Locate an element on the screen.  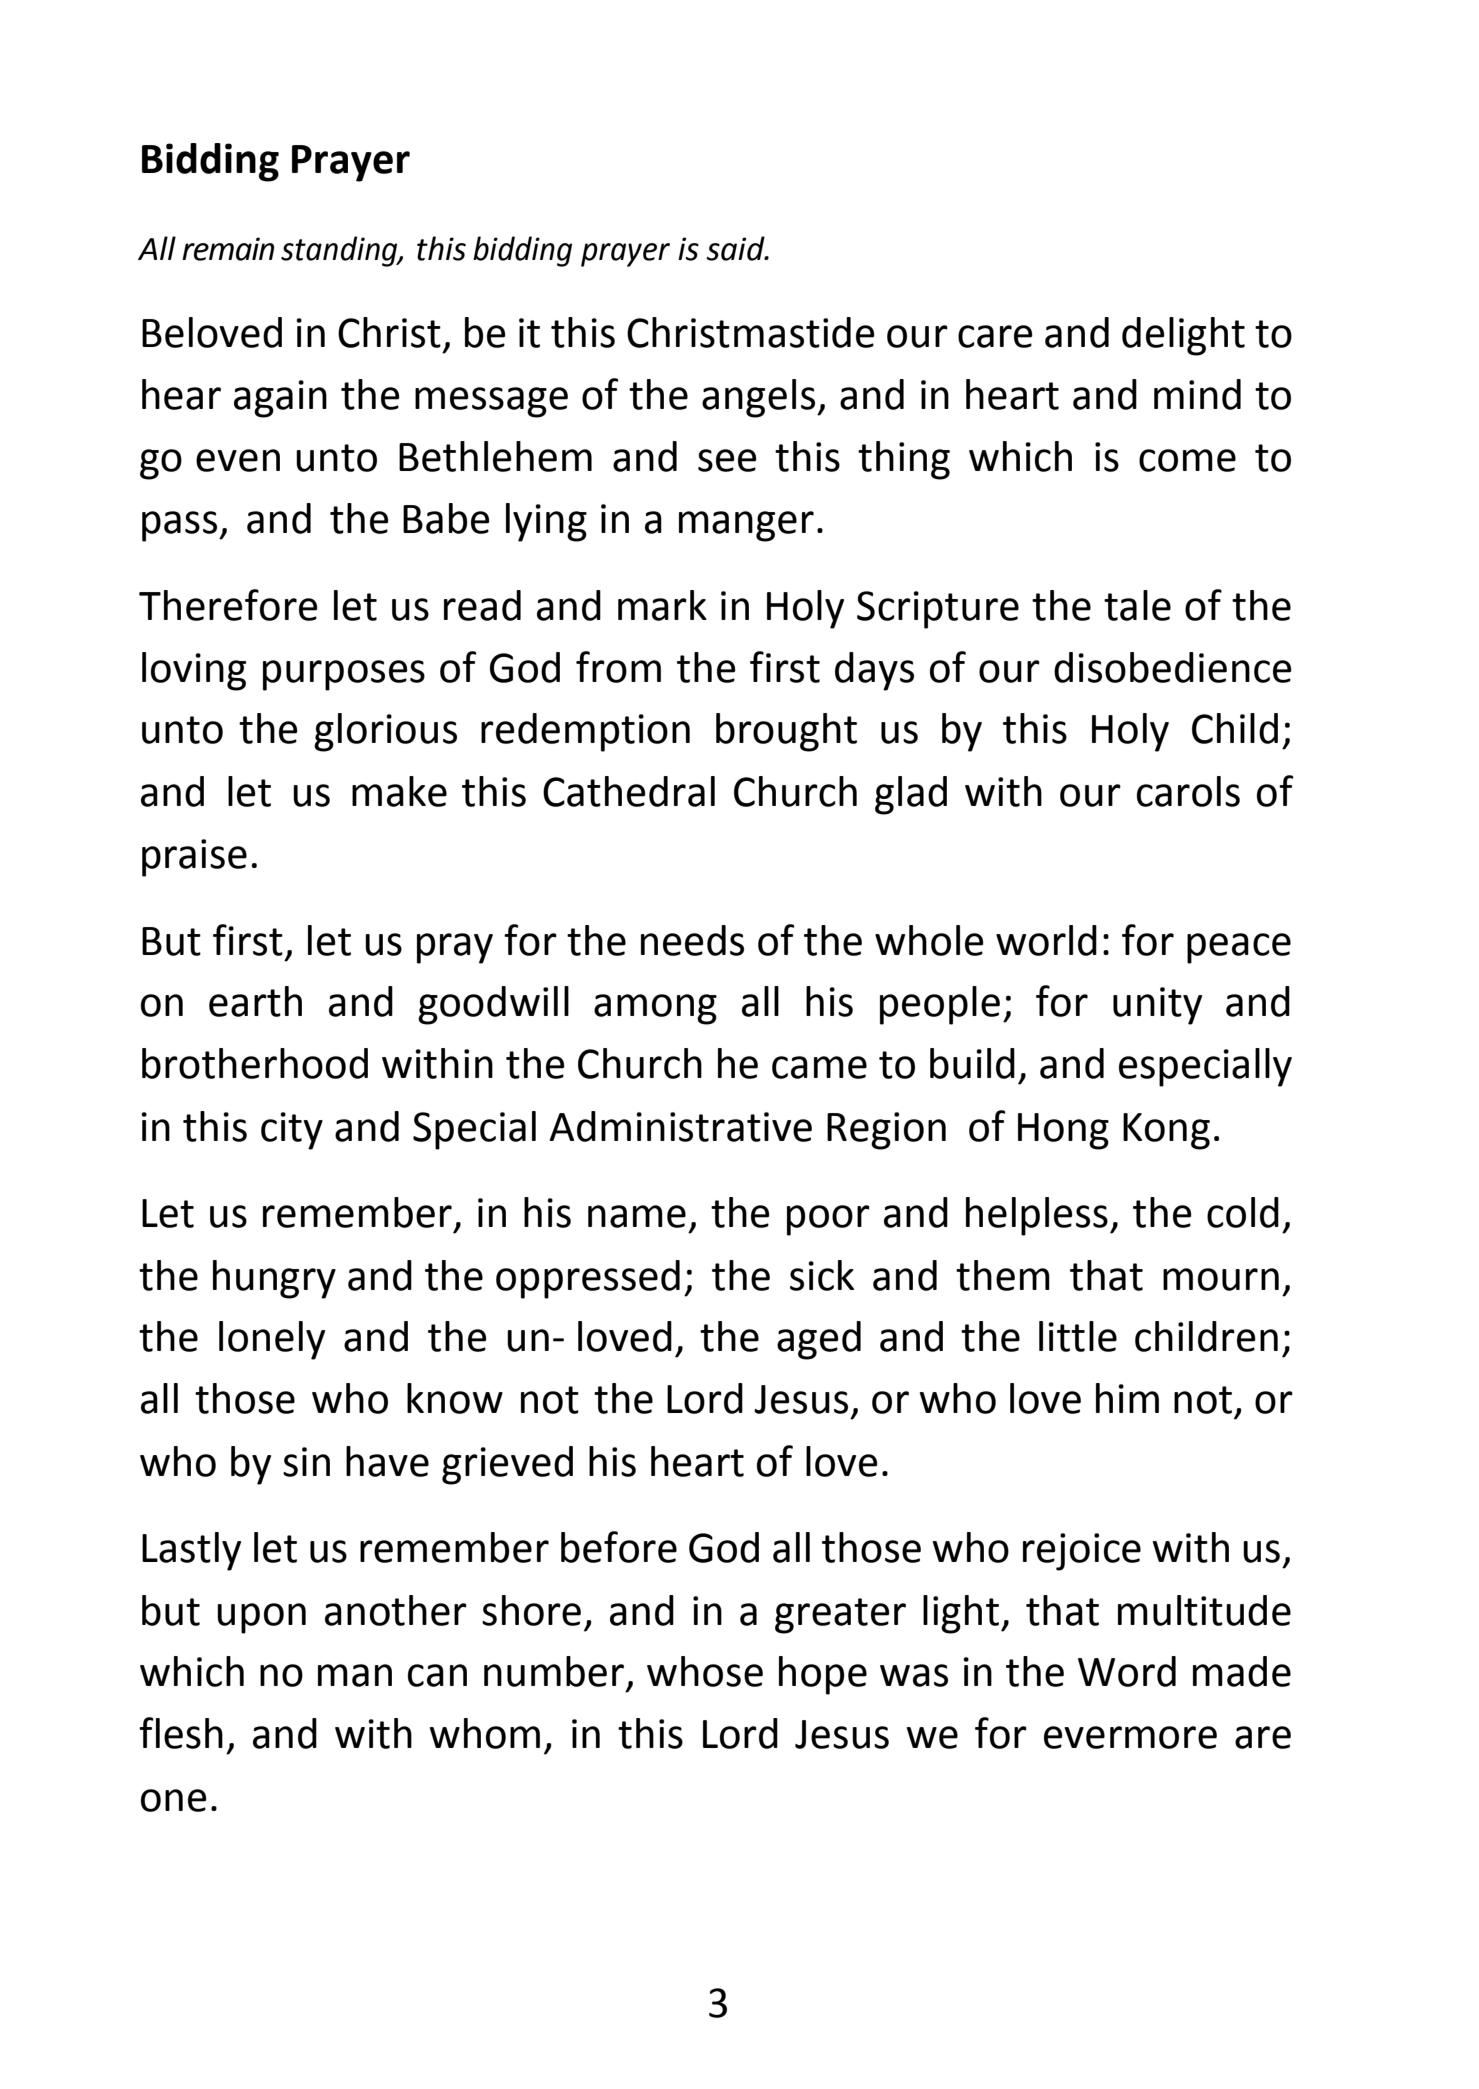
said is located at coordinates (736, 248).
